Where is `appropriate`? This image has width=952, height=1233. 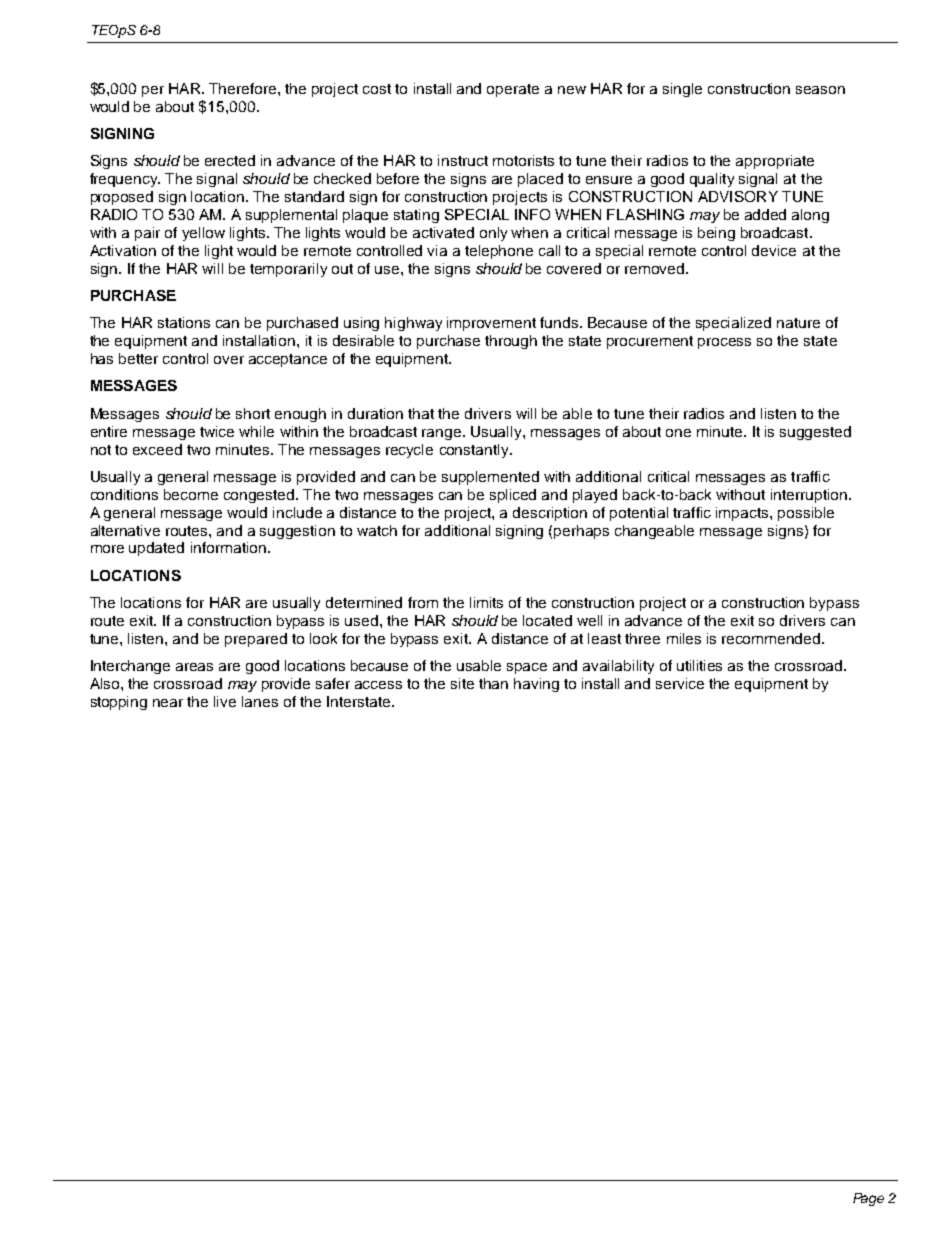
appropriate is located at coordinates (775, 162).
